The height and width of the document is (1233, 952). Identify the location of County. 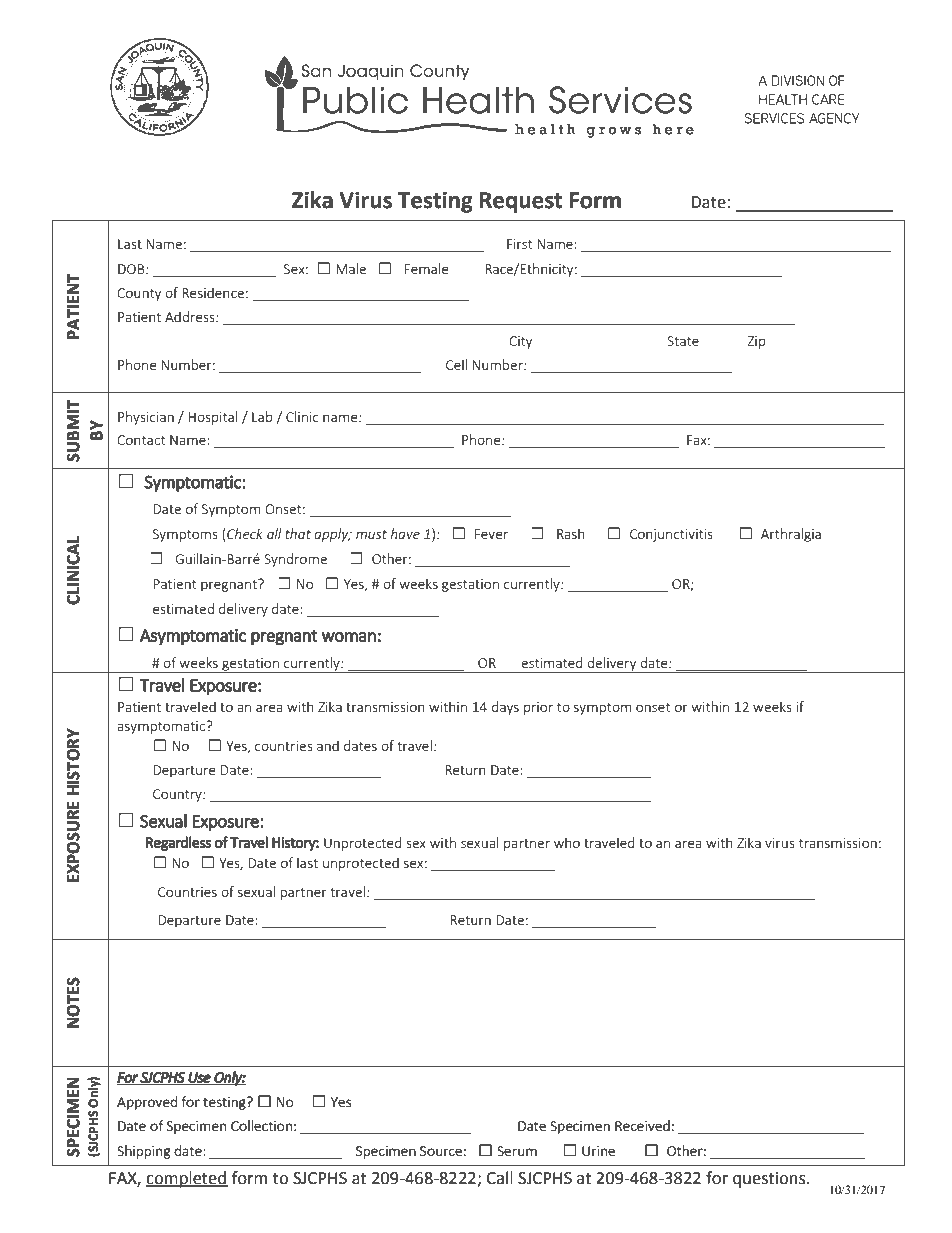
(139, 294).
